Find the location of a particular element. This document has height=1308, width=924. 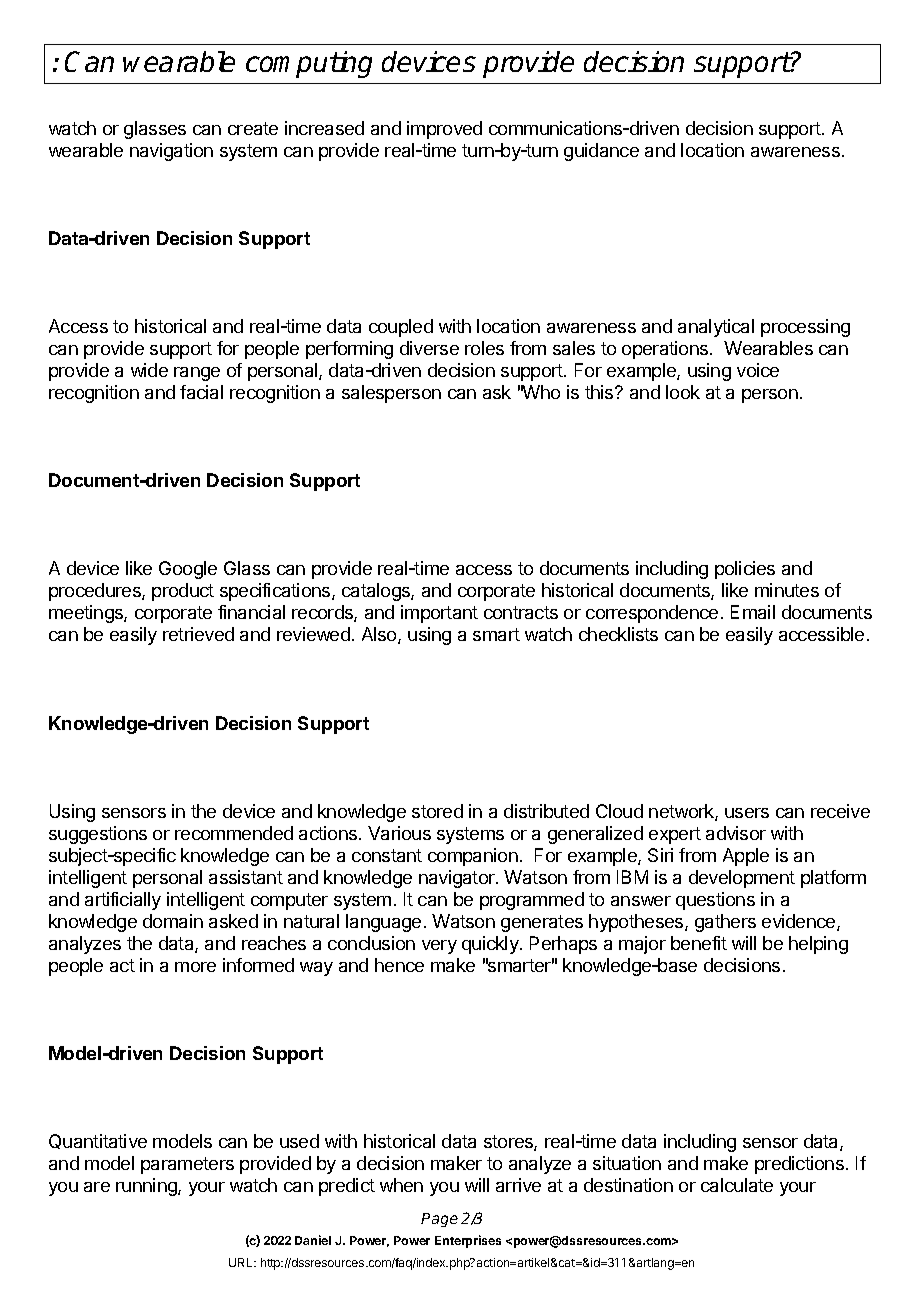

improved is located at coordinates (444, 130).
